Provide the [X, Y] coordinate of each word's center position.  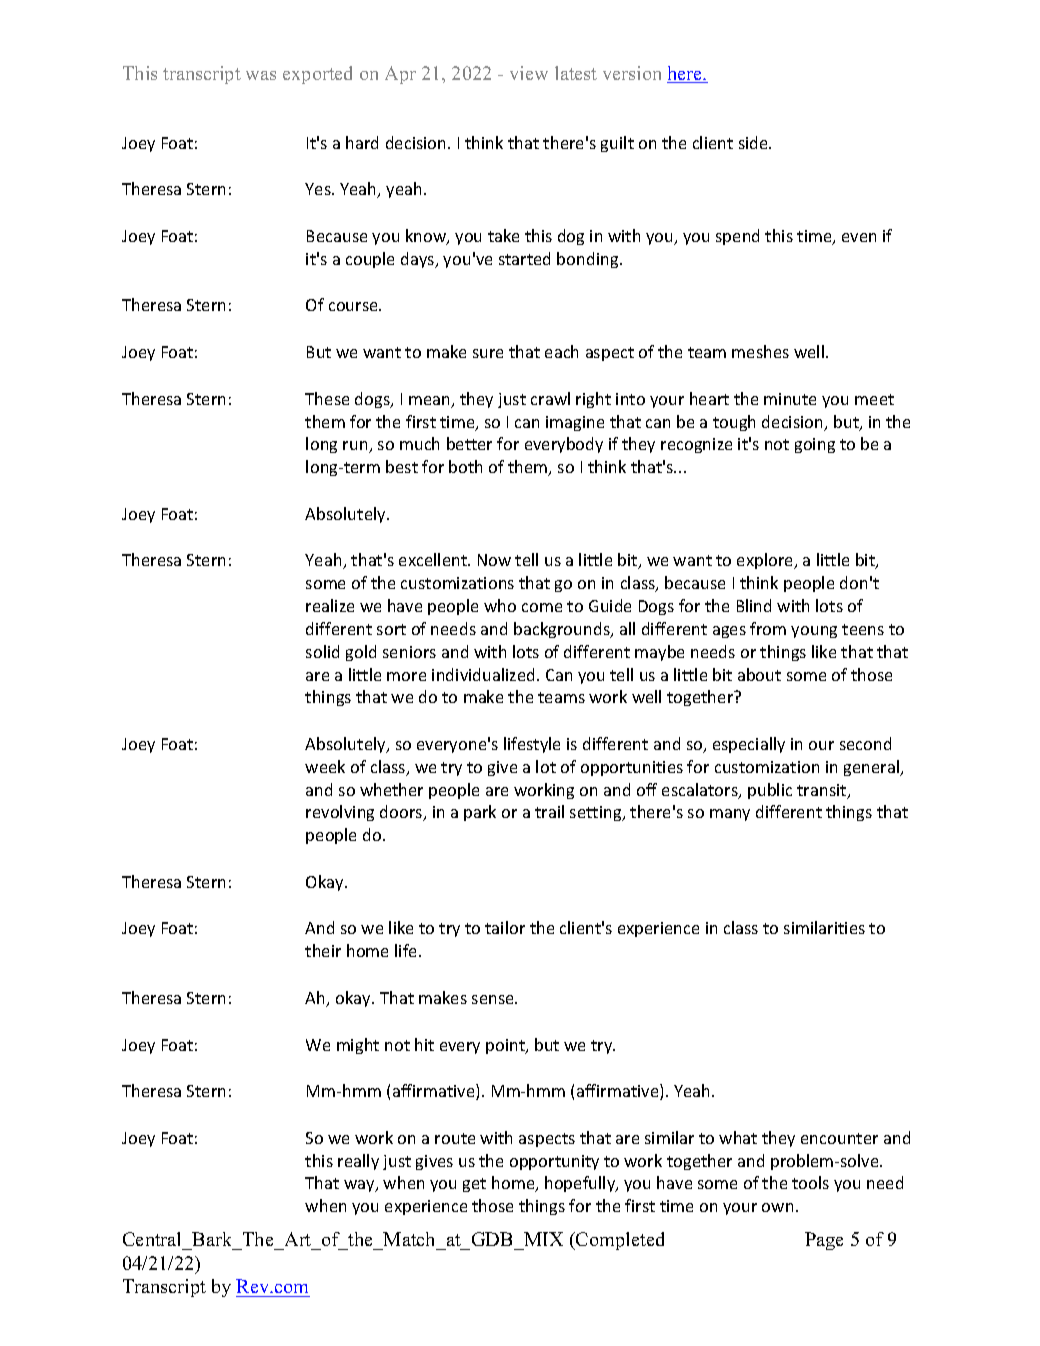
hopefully [581, 1184]
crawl [550, 398]
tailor [505, 927]
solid [322, 651]
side [754, 142]
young [814, 632]
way [360, 1186]
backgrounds [563, 630]
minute [790, 399]
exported [317, 75]
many [730, 815]
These [327, 398]
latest [576, 73]
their [323, 950]
